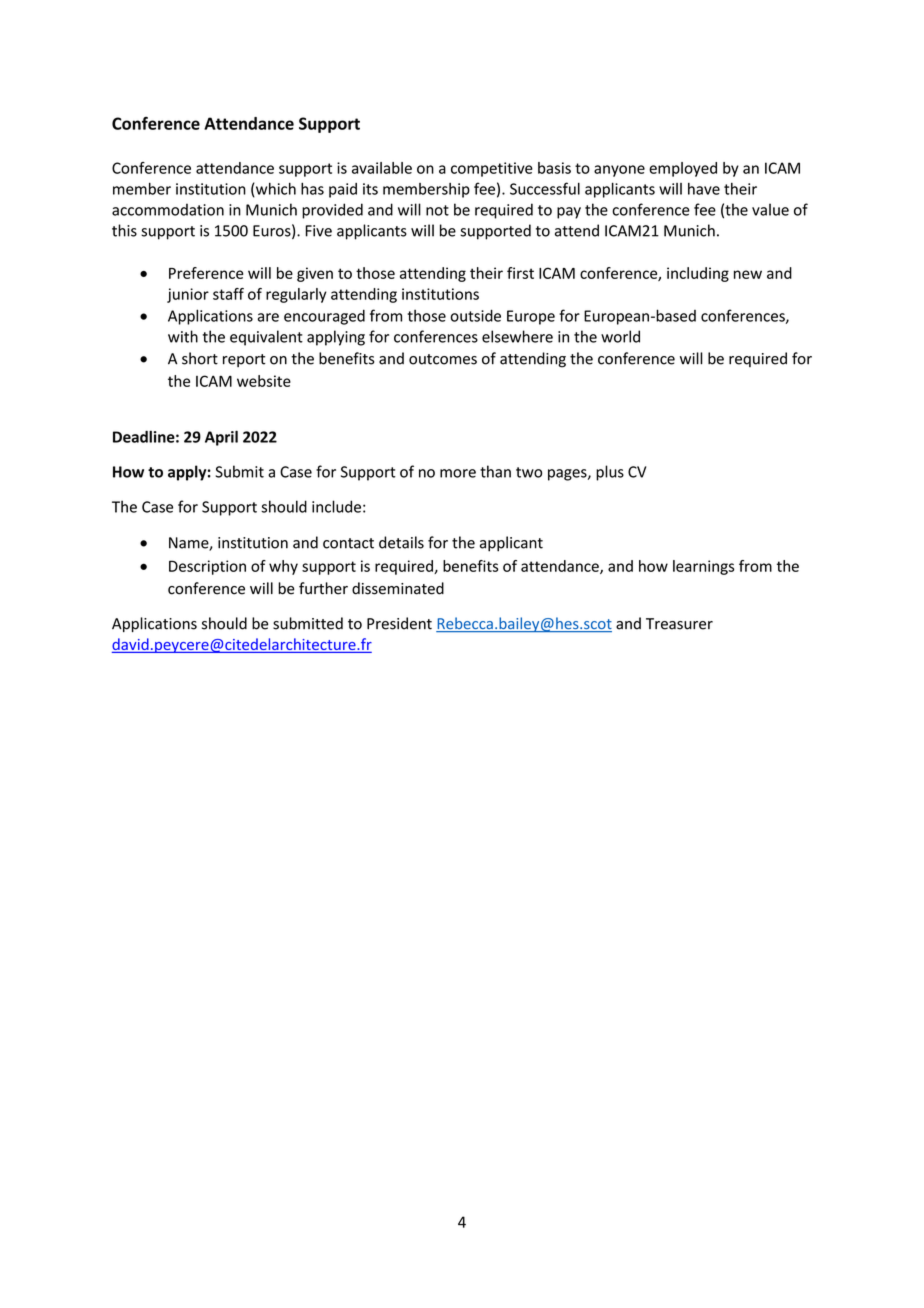  What do you see at coordinates (610, 473) in the image?
I see `plus` at bounding box center [610, 473].
